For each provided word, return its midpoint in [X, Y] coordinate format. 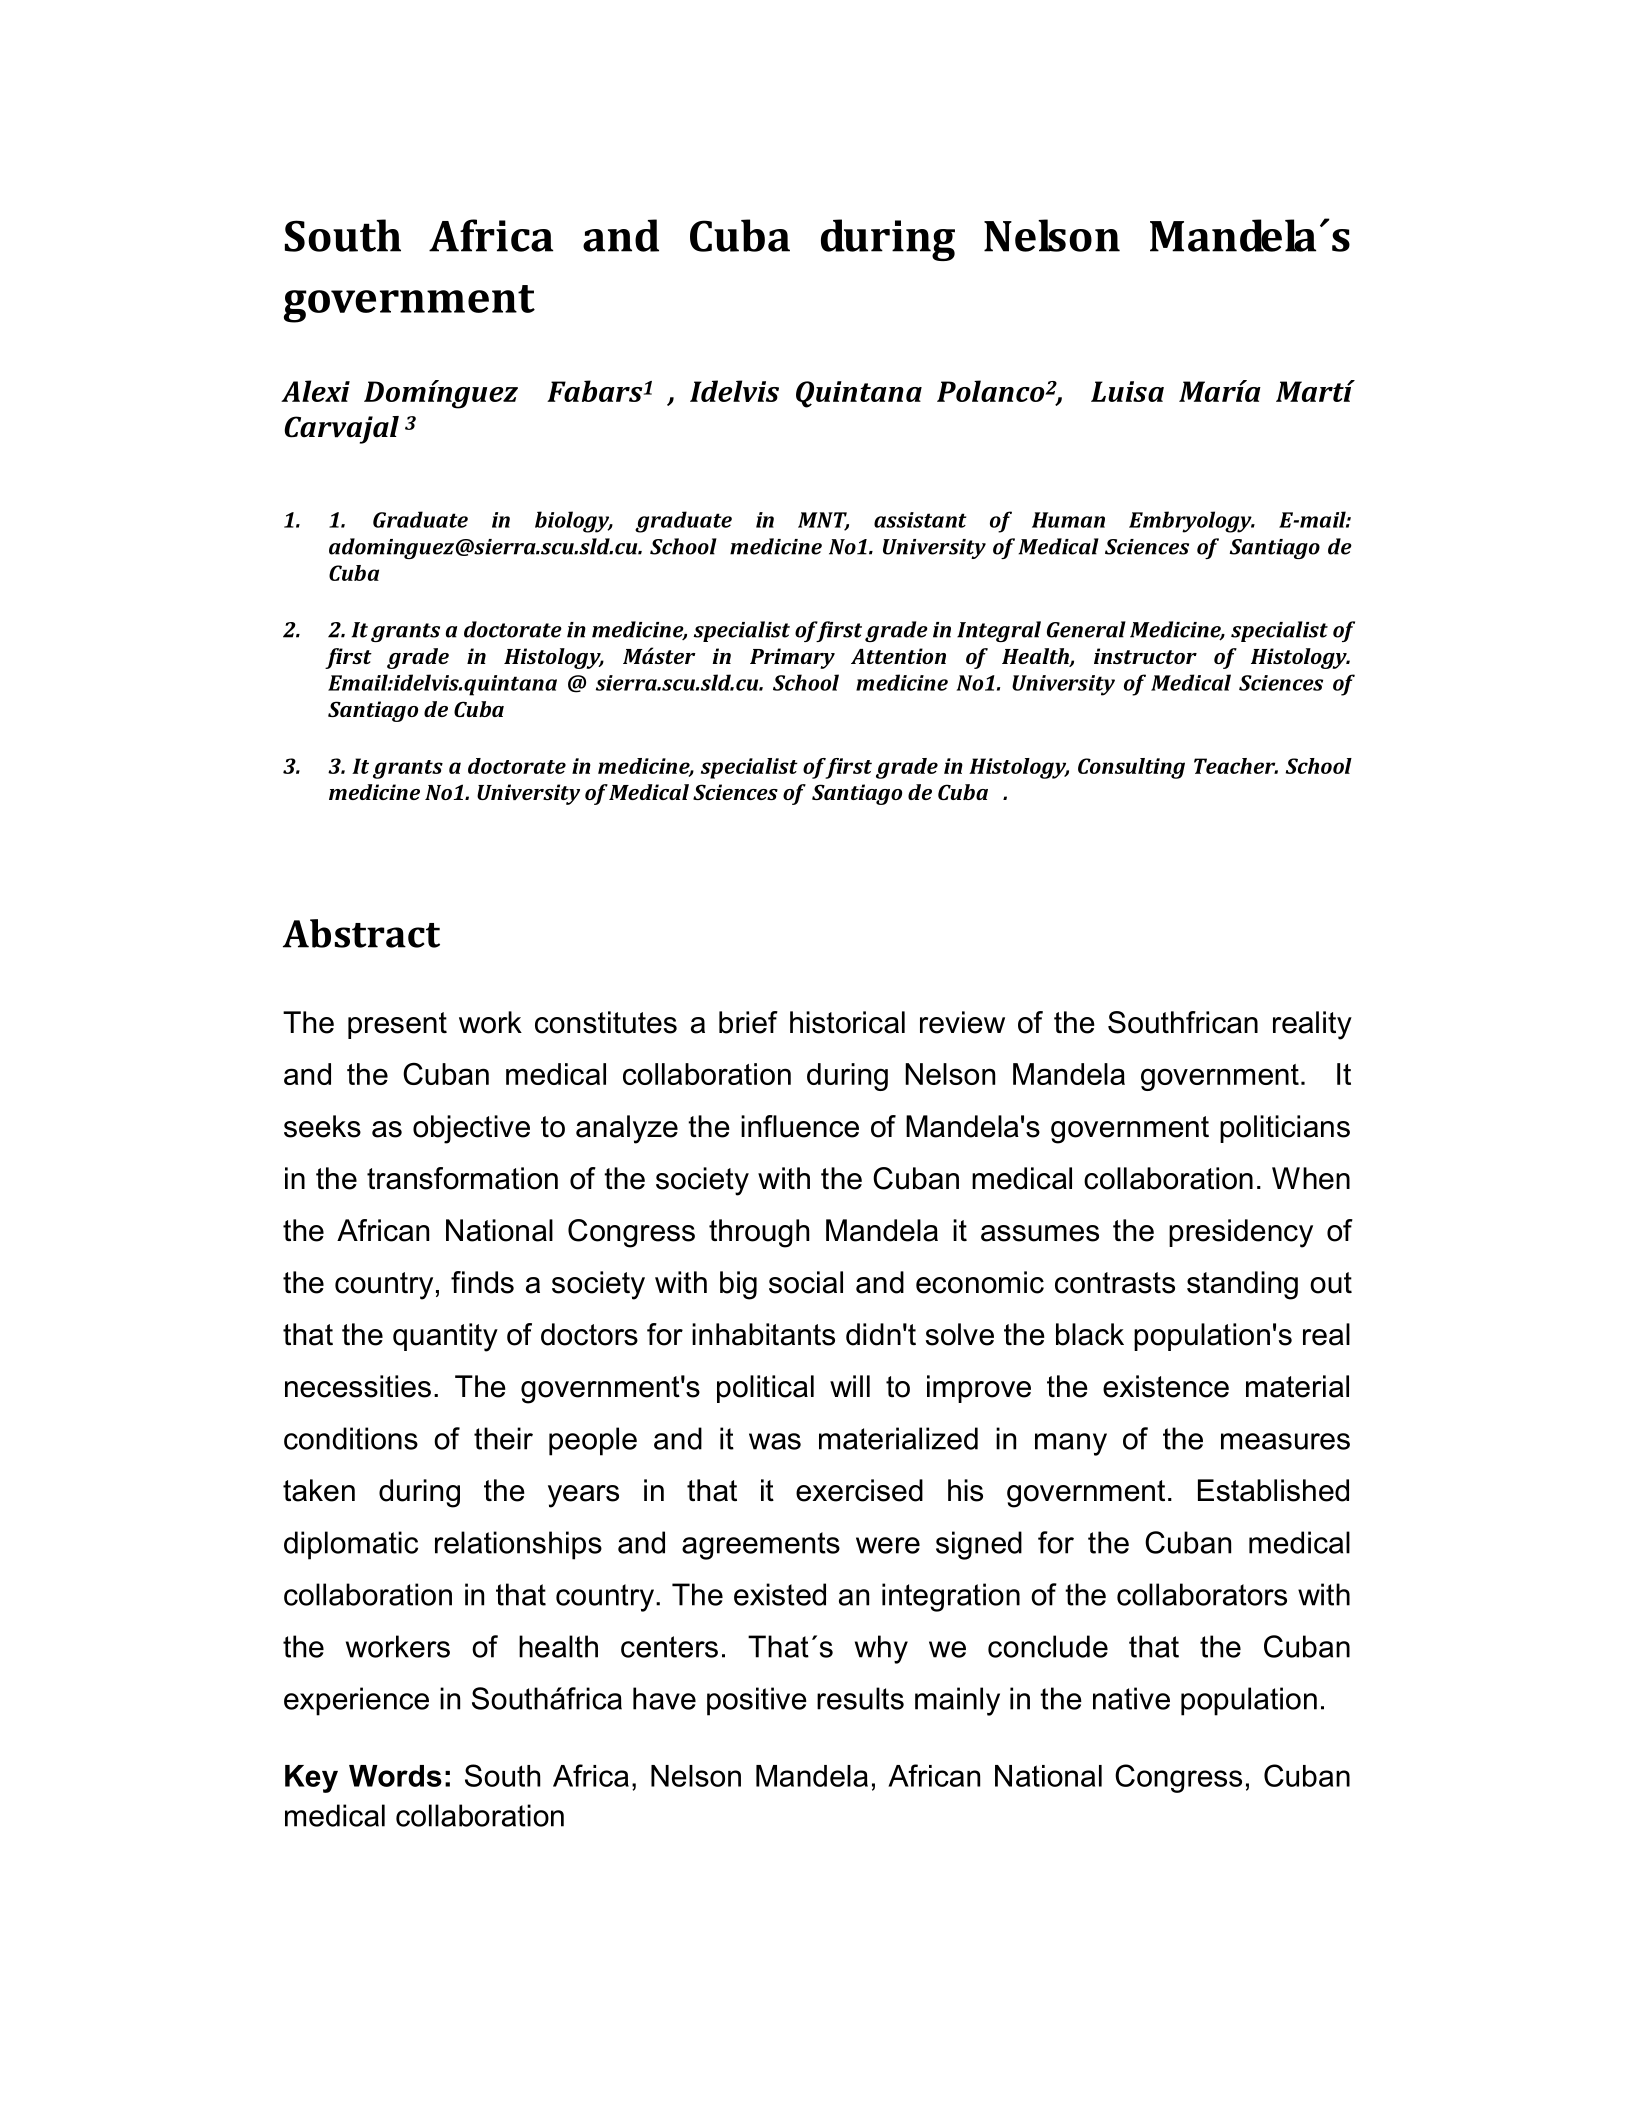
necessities [358, 1386]
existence [1166, 1386]
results [860, 1698]
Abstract [361, 933]
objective [471, 1129]
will [850, 1386]
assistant [920, 520]
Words [395, 1776]
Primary [792, 658]
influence [800, 1126]
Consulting [1131, 768]
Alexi [315, 391]
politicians [1285, 1129]
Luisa [1127, 391]
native [1131, 1698]
